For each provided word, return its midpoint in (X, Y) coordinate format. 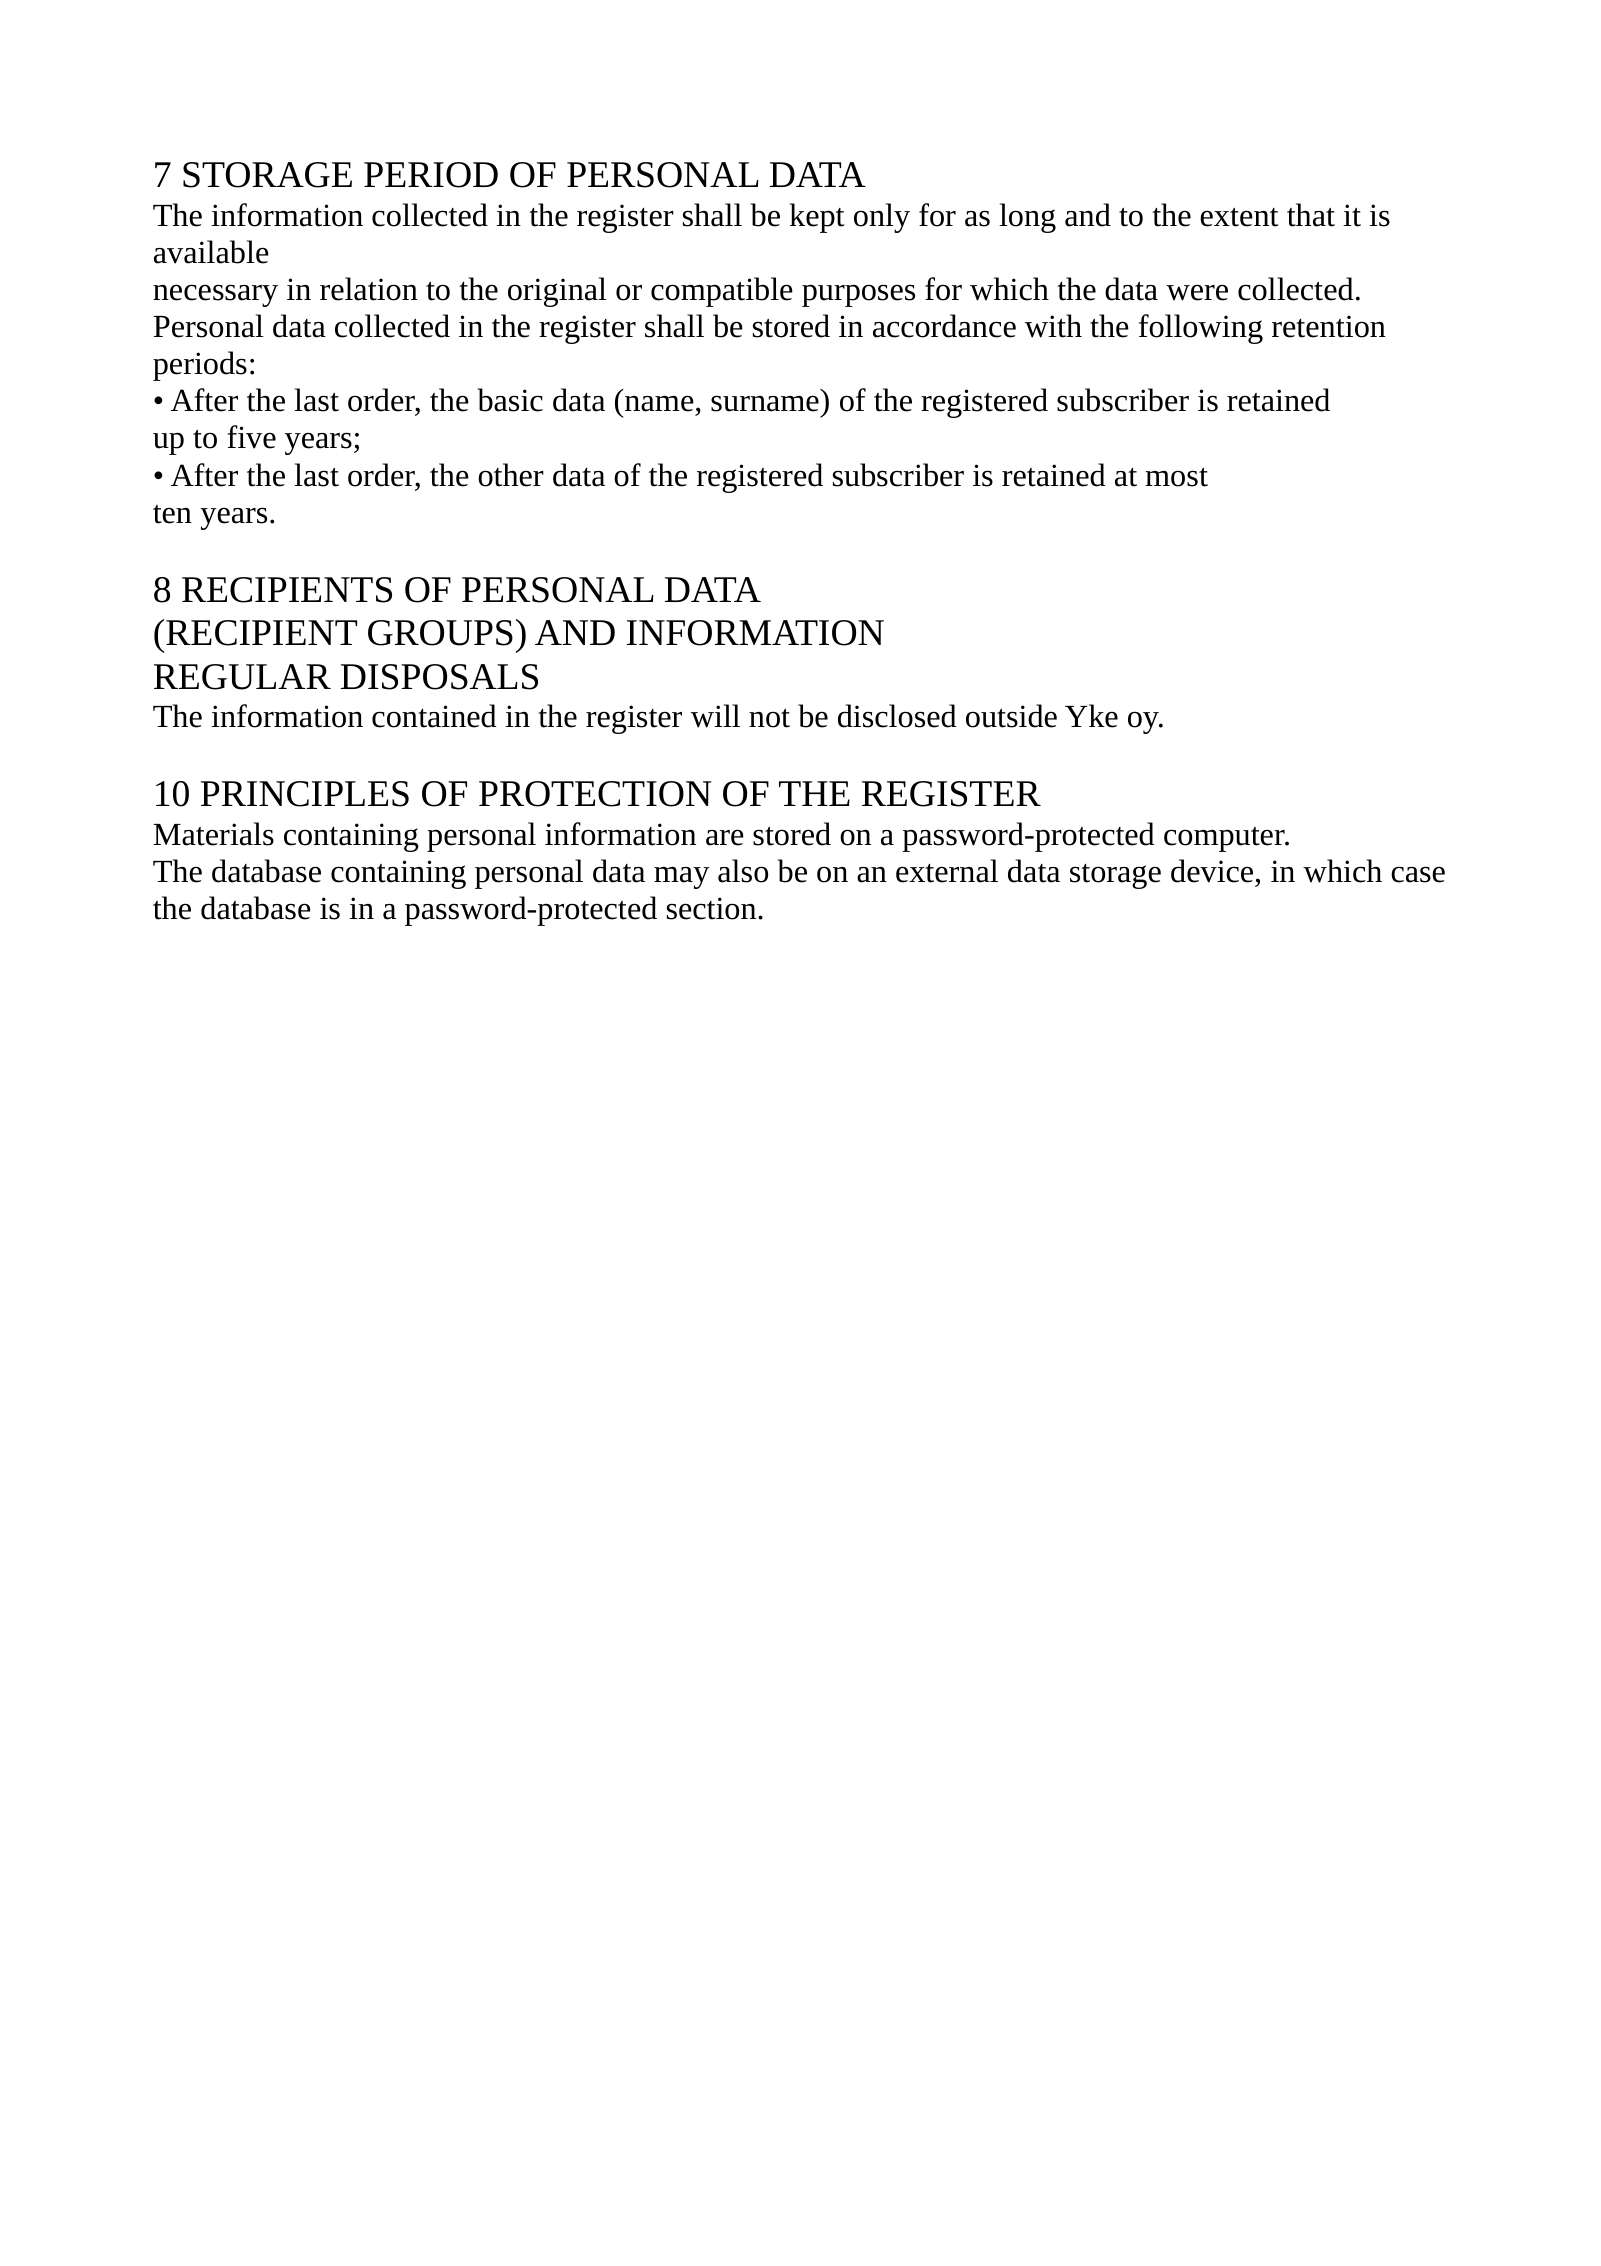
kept (817, 218)
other (511, 475)
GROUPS (440, 633)
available (211, 252)
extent (1239, 217)
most (1176, 477)
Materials (213, 834)
